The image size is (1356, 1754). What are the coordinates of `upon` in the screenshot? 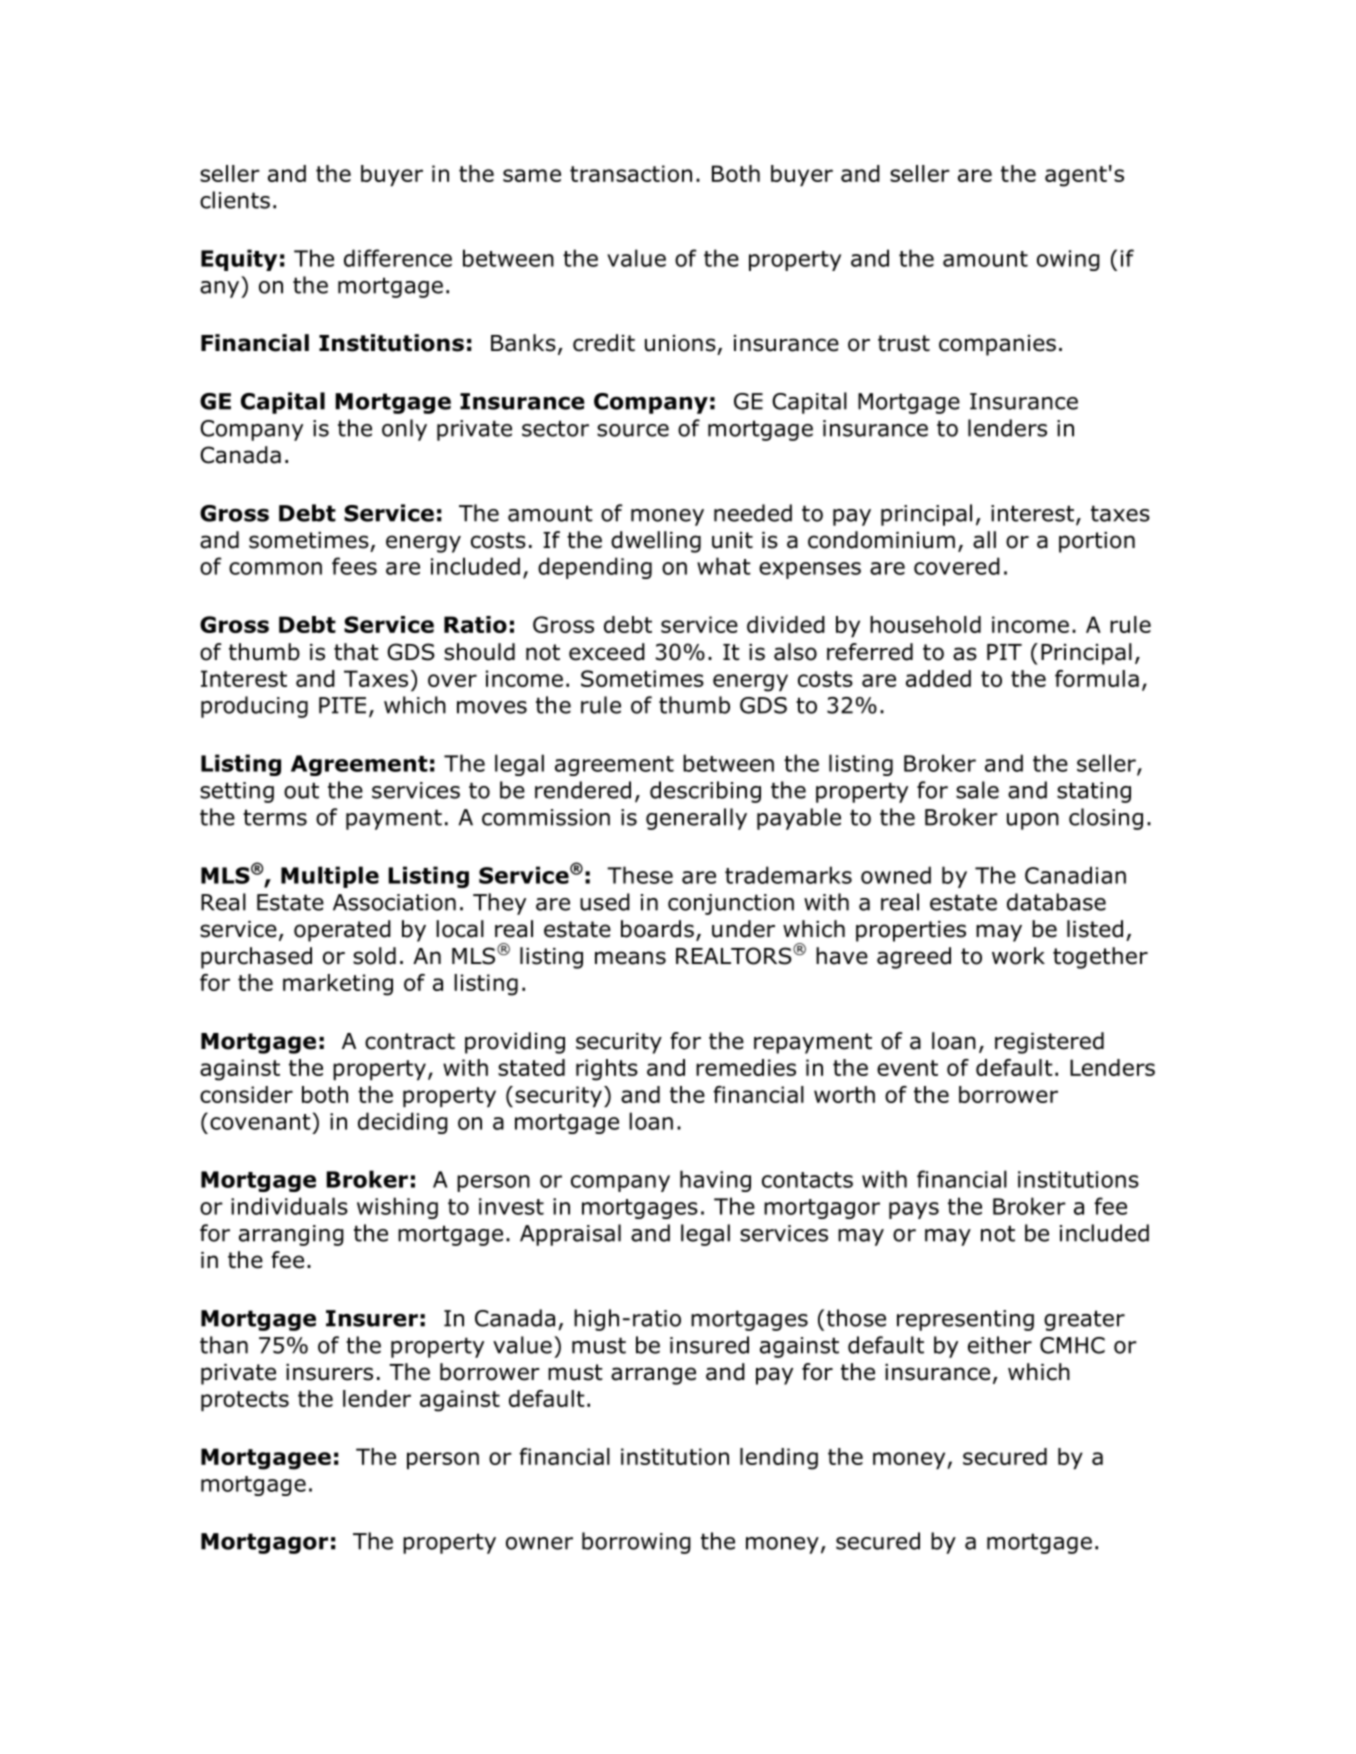 It's located at (1033, 821).
